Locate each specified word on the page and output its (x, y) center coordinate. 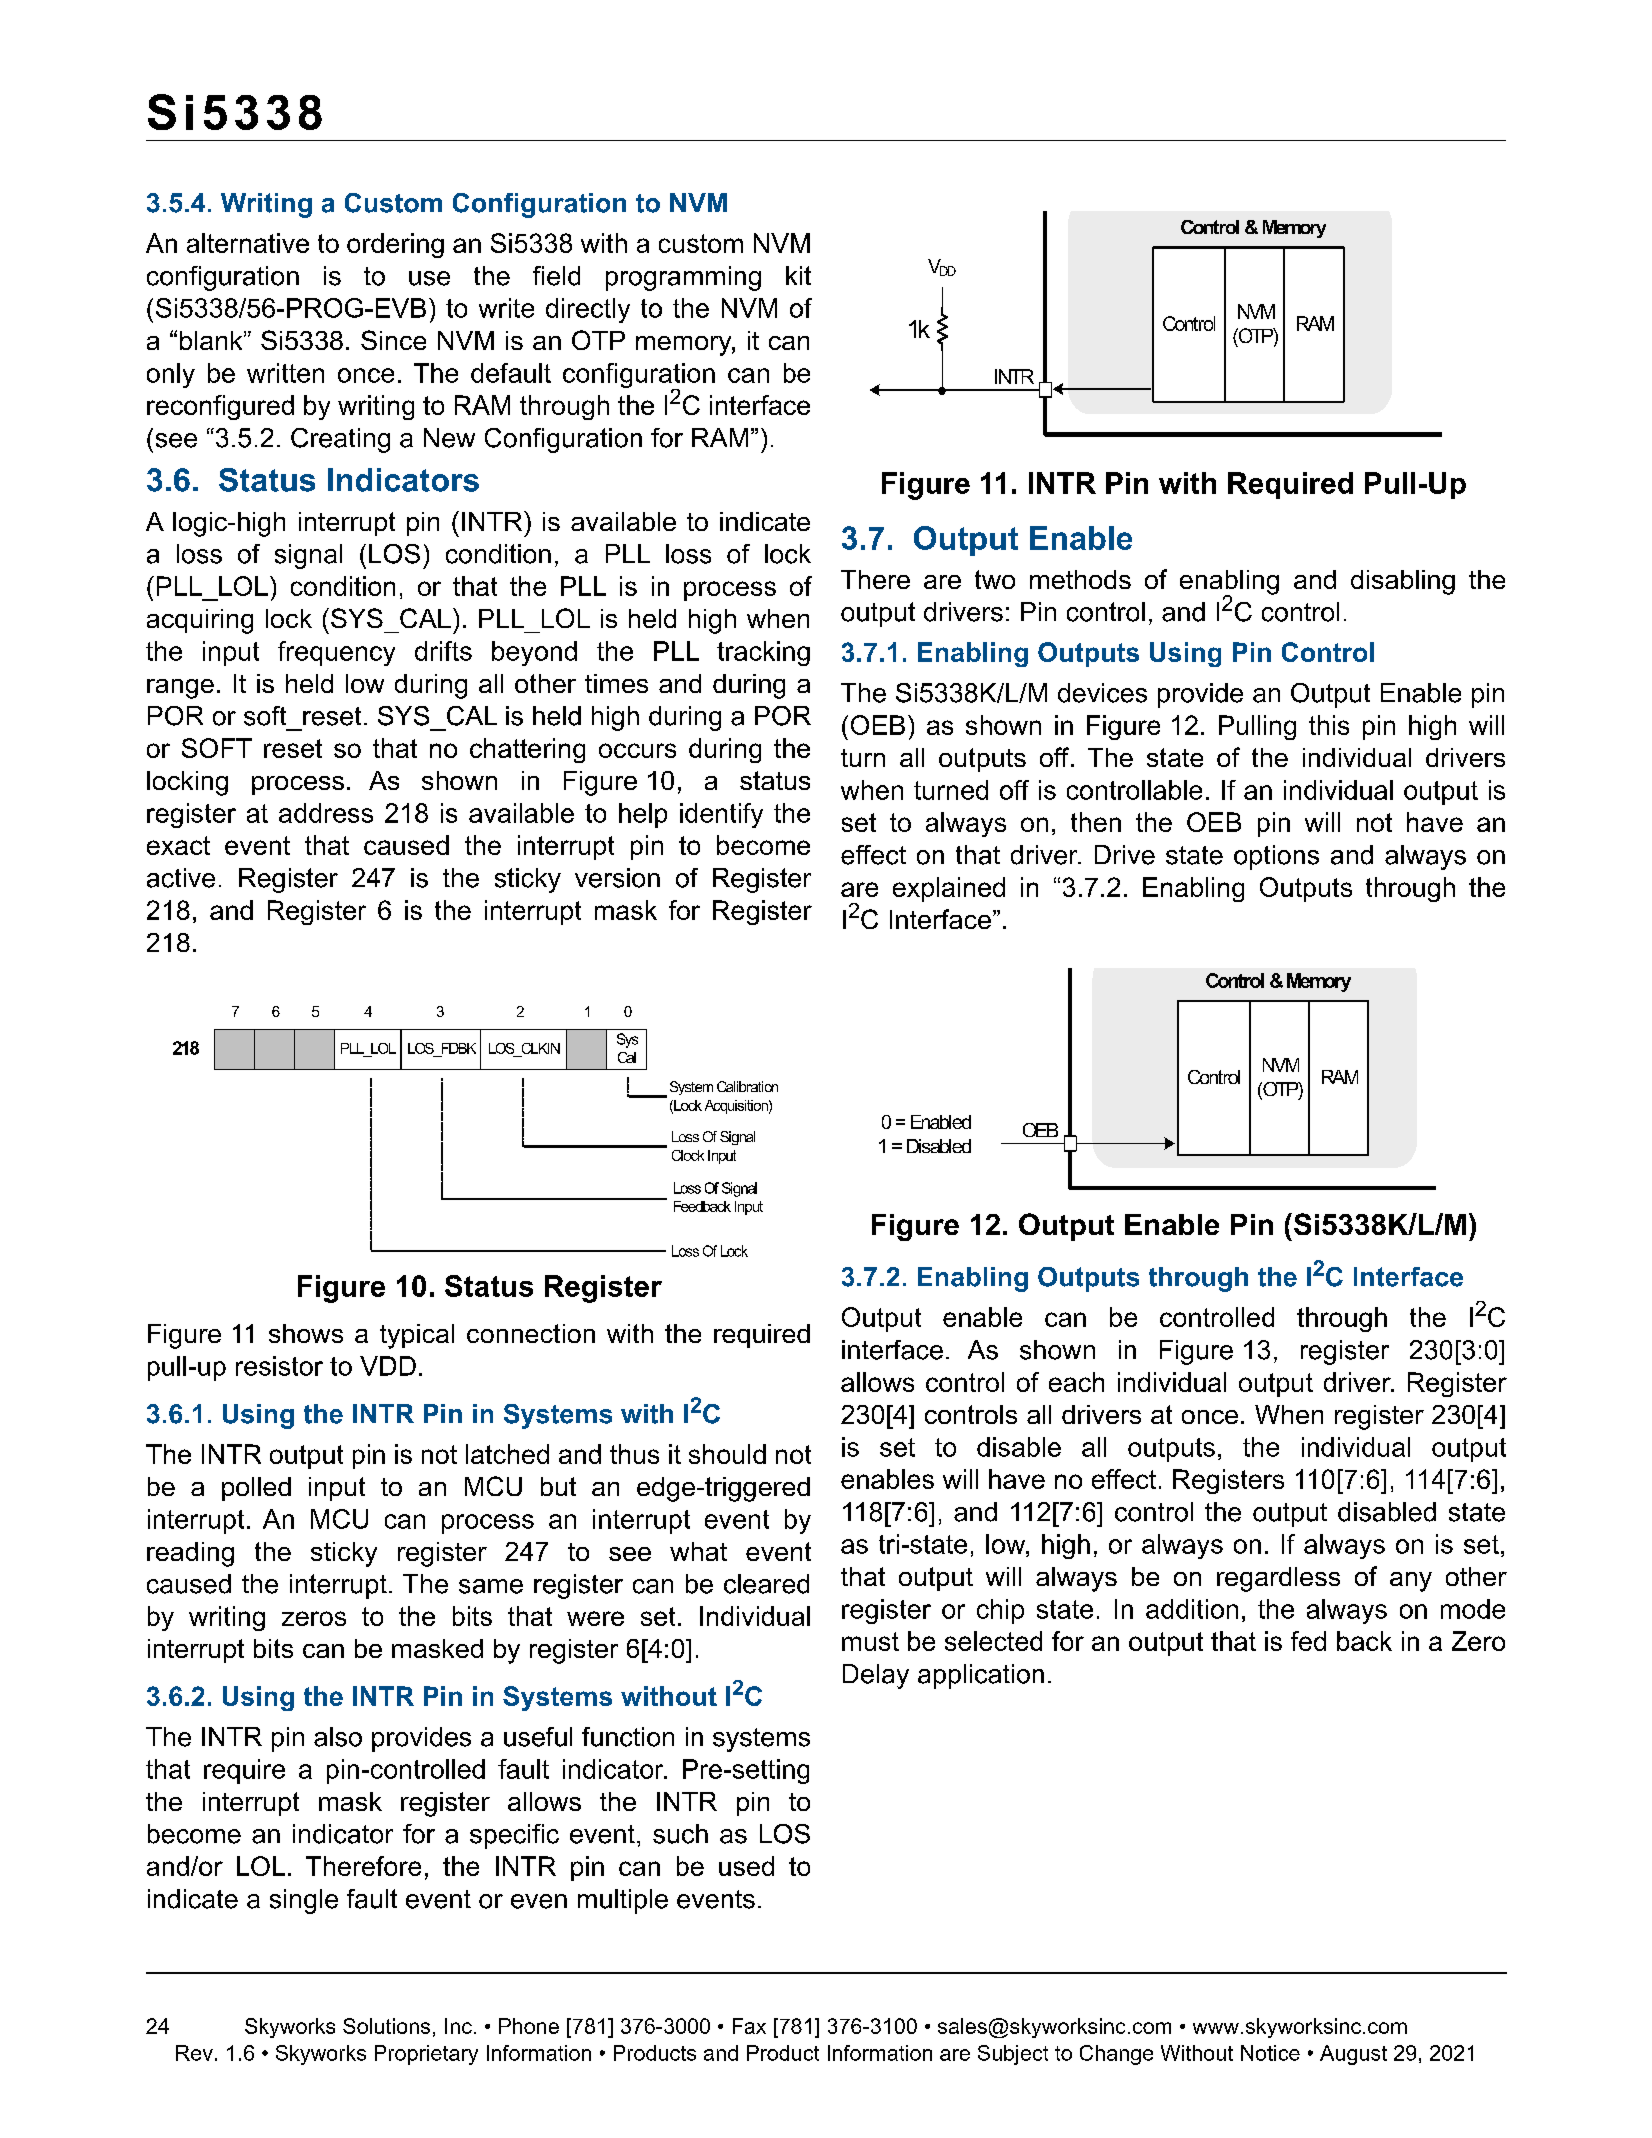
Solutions (386, 2026)
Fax (749, 2026)
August (1353, 2055)
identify (721, 815)
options (1276, 857)
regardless (1278, 1579)
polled (256, 1489)
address (326, 813)
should (727, 1454)
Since (393, 340)
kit (798, 275)
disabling (1403, 582)
